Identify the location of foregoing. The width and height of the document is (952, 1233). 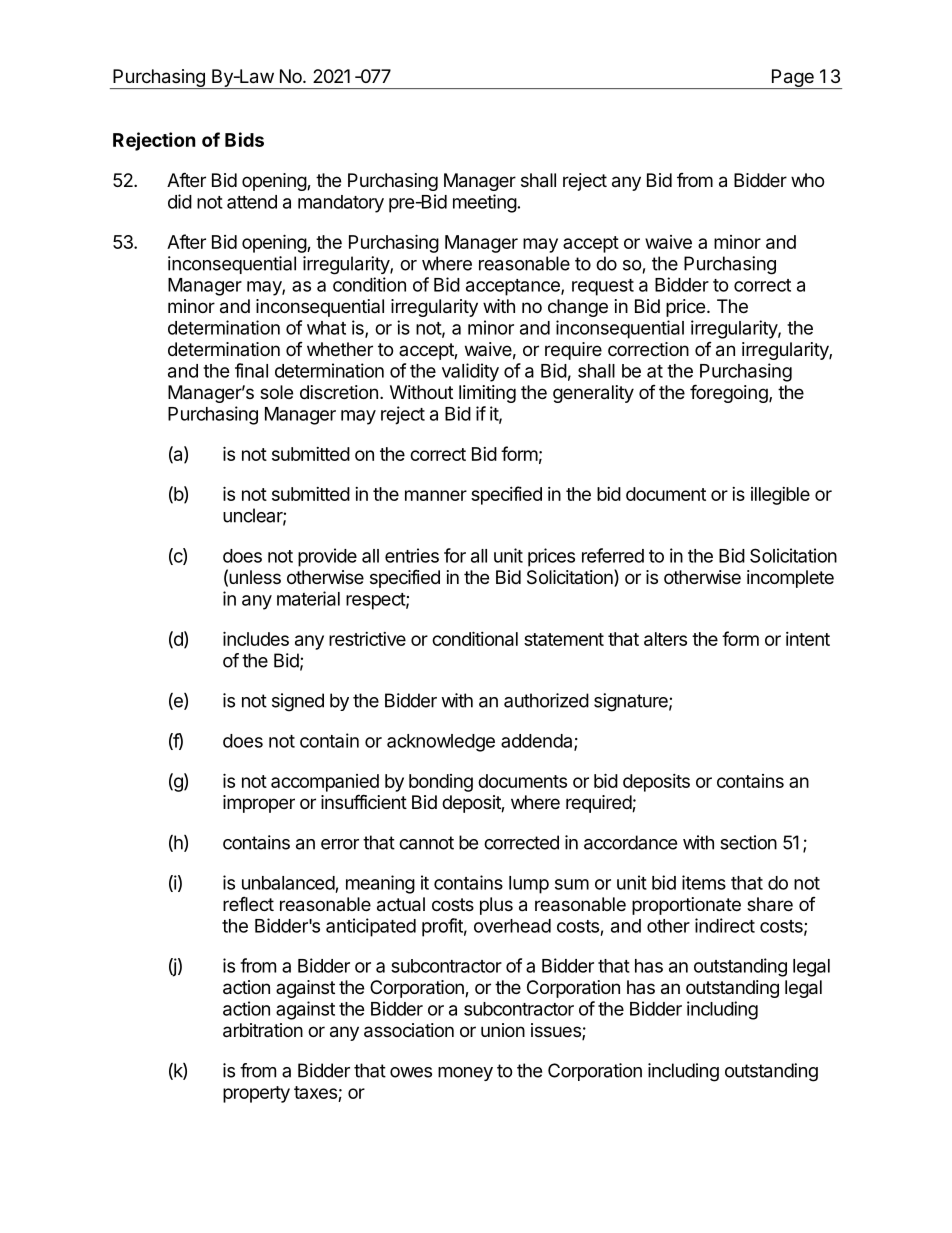
(729, 393).
